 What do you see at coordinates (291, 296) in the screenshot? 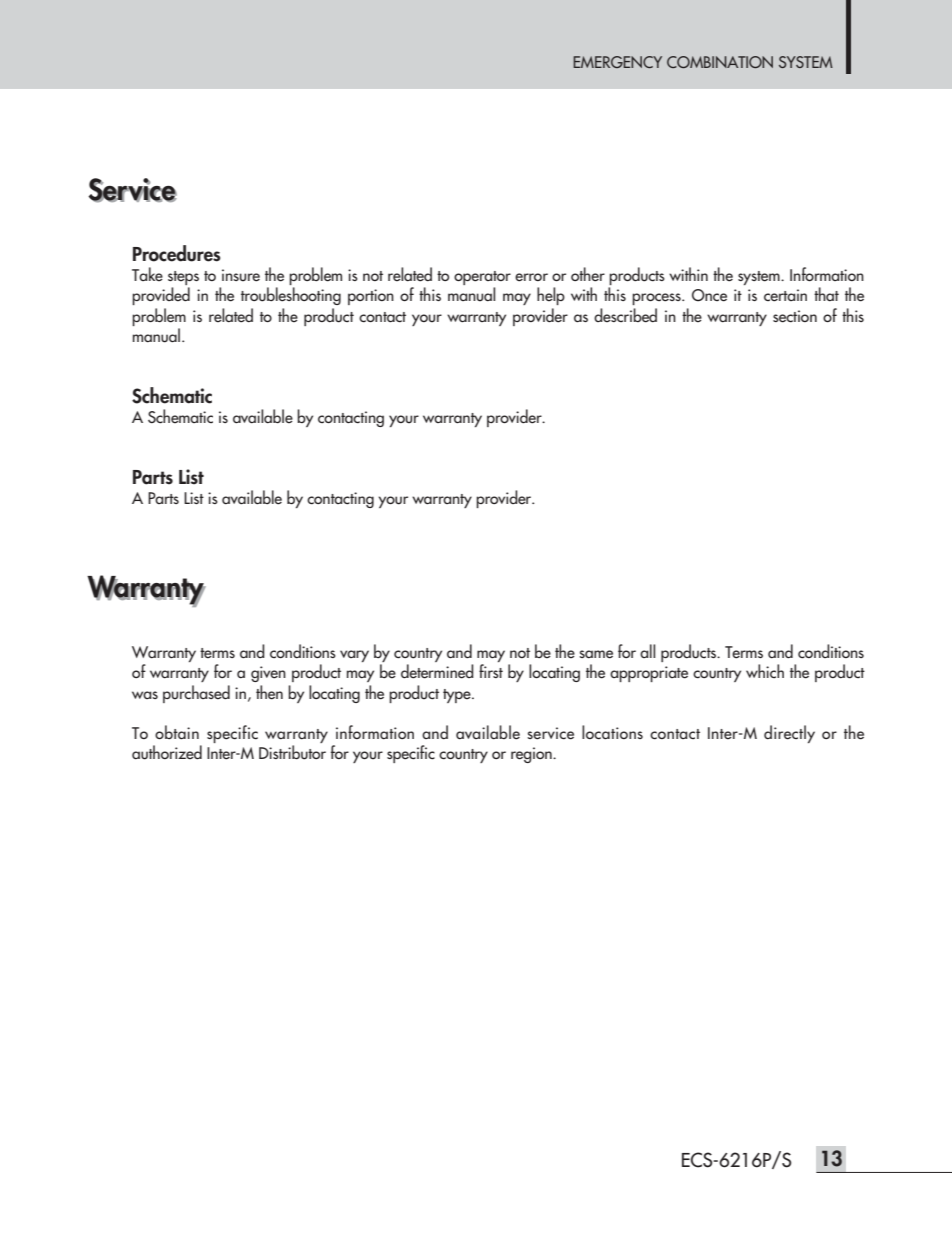
I see `troubleshooting` at bounding box center [291, 296].
